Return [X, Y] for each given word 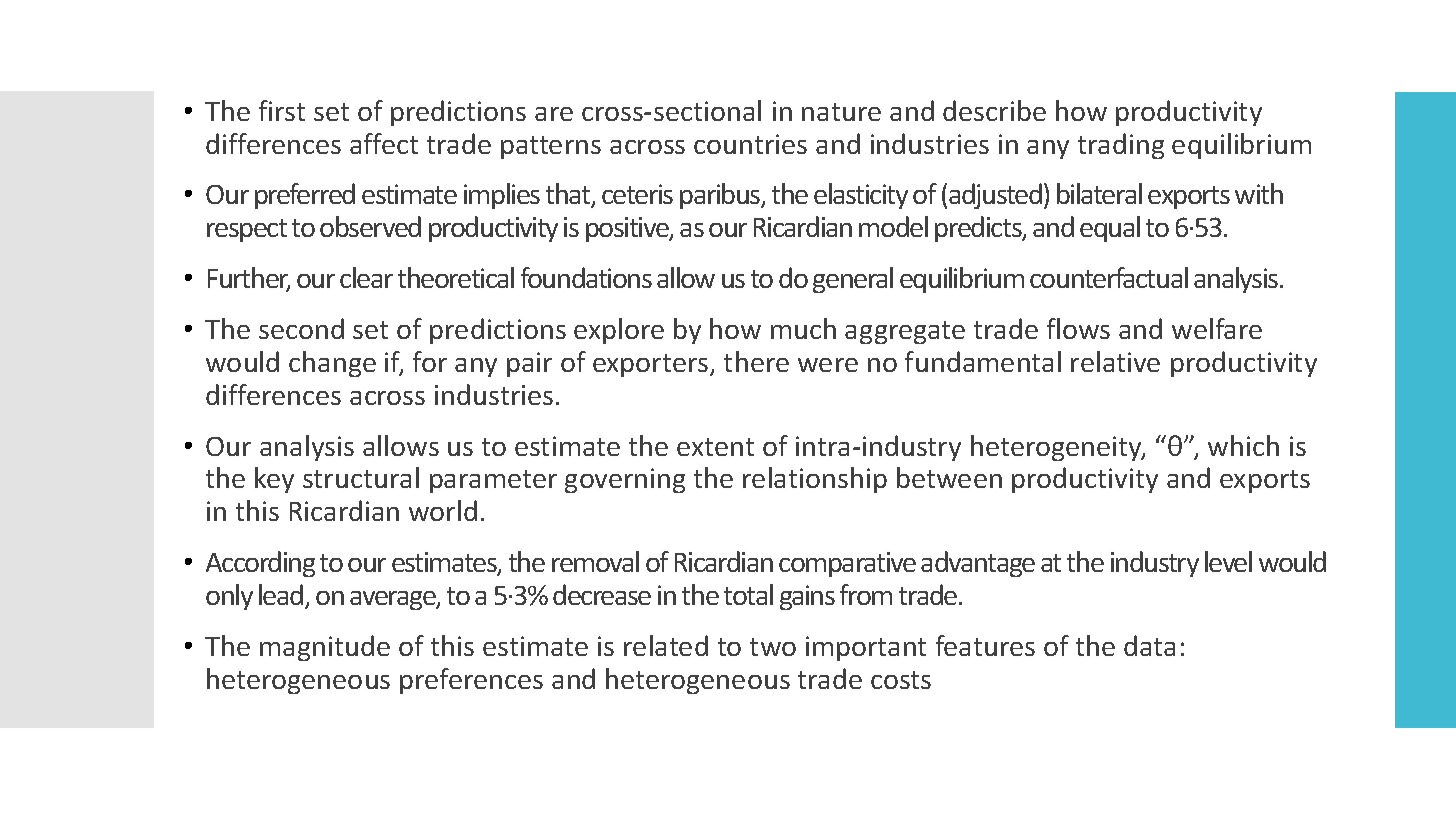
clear [366, 277]
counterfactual [1109, 277]
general [853, 280]
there [756, 361]
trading [1121, 146]
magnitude [325, 648]
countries [750, 144]
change [332, 364]
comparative [847, 564]
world [443, 510]
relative [1115, 361]
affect [384, 143]
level [1228, 561]
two [773, 647]
